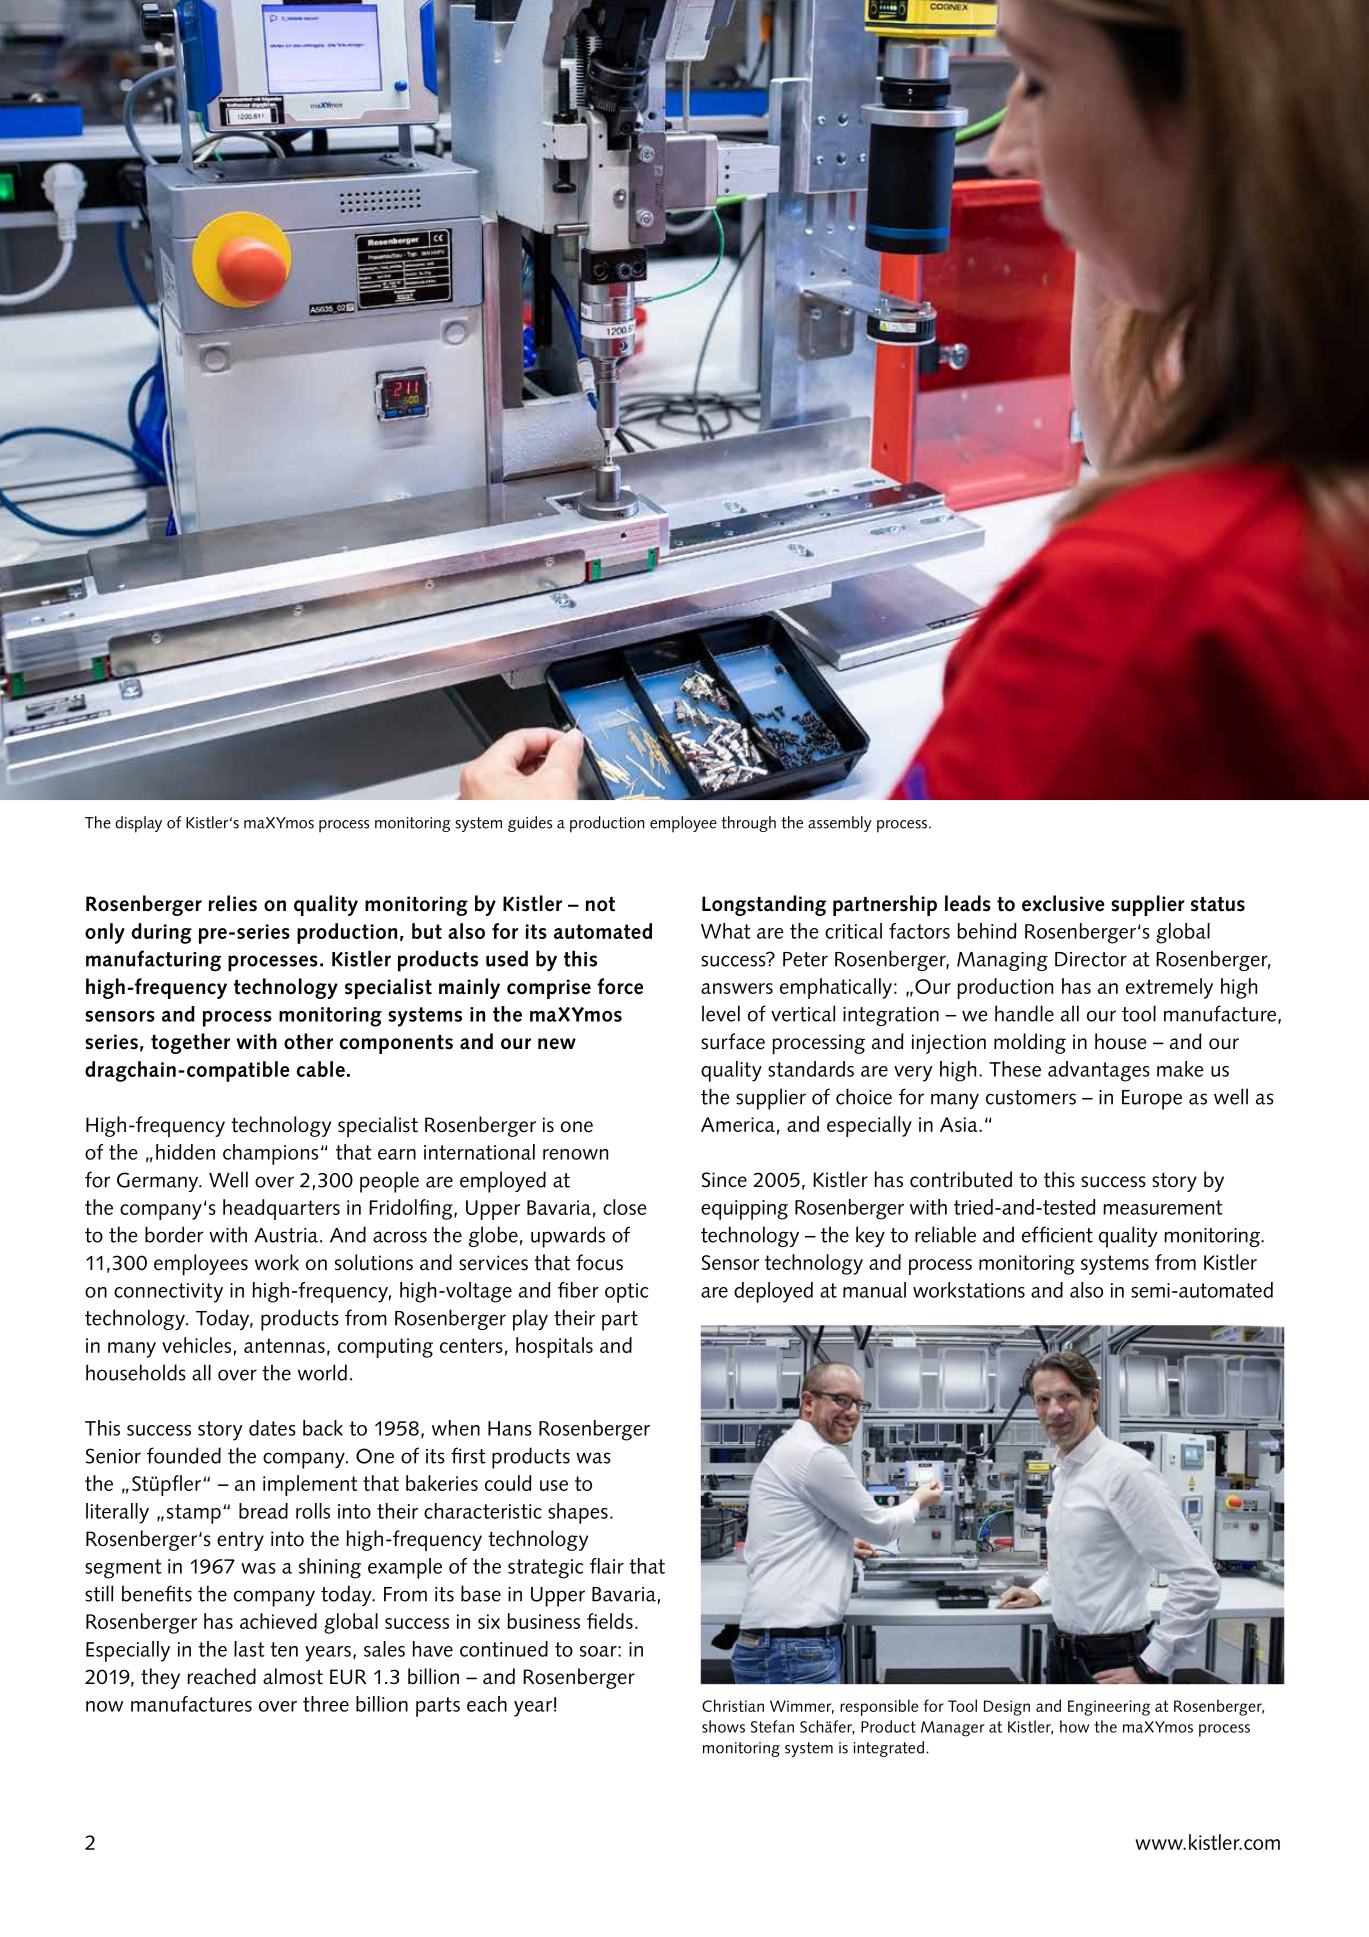 The height and width of the screenshot is (1937, 1369). I want to click on shows, so click(723, 1726).
